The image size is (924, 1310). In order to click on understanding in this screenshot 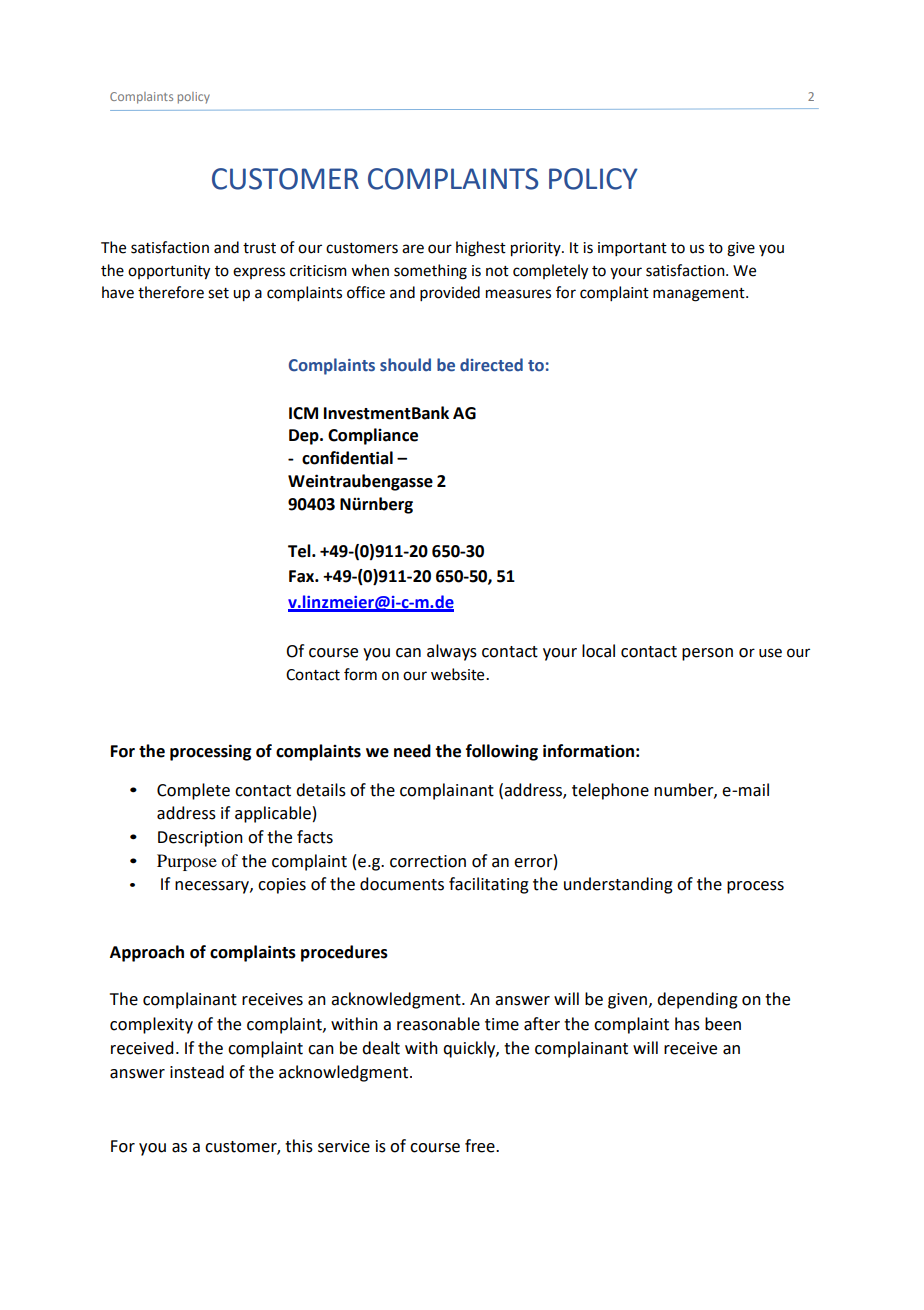, I will do `click(618, 885)`.
